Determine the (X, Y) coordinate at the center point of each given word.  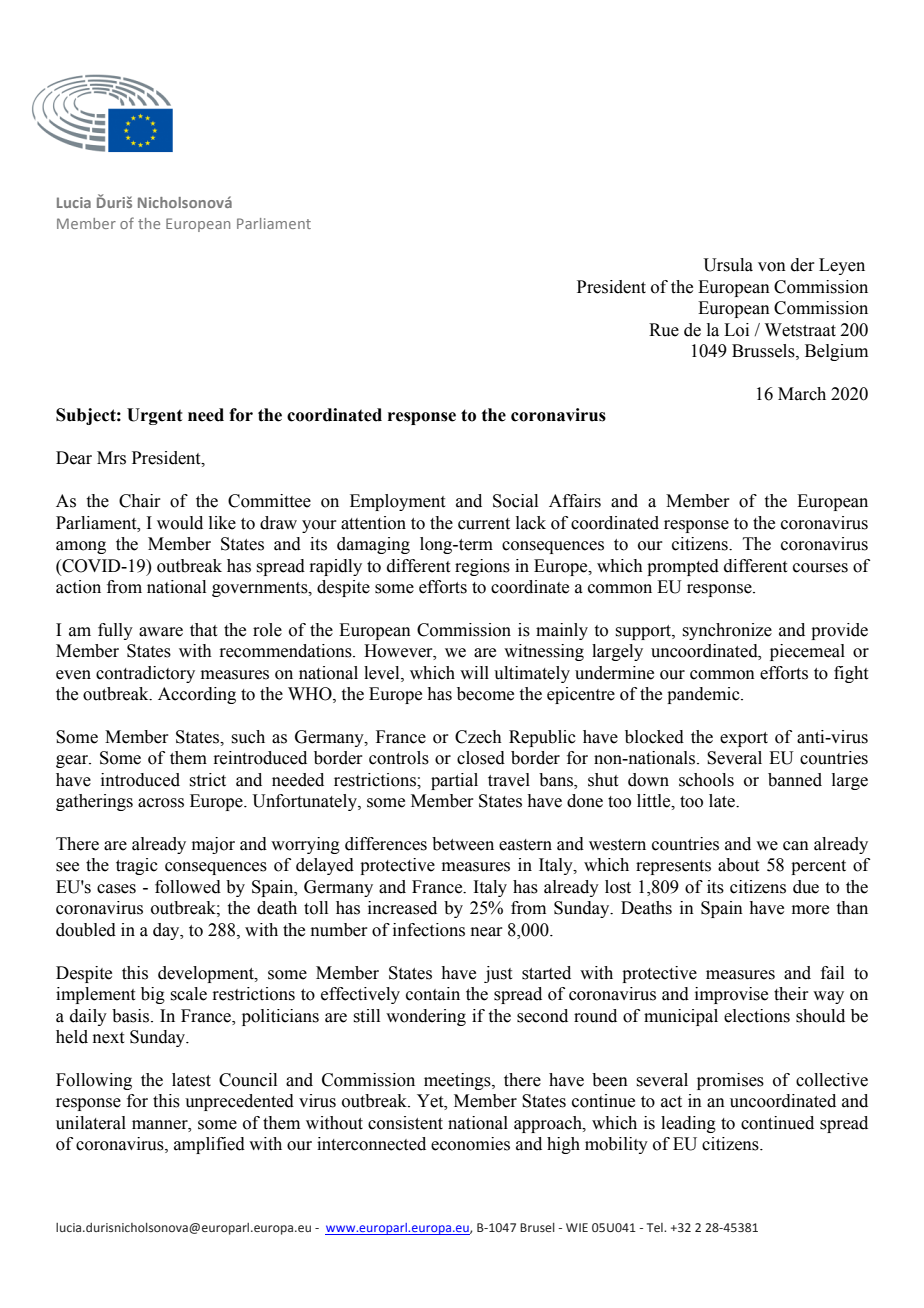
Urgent (155, 416)
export (744, 739)
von (772, 267)
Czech (478, 737)
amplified (209, 1145)
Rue (664, 330)
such (248, 737)
